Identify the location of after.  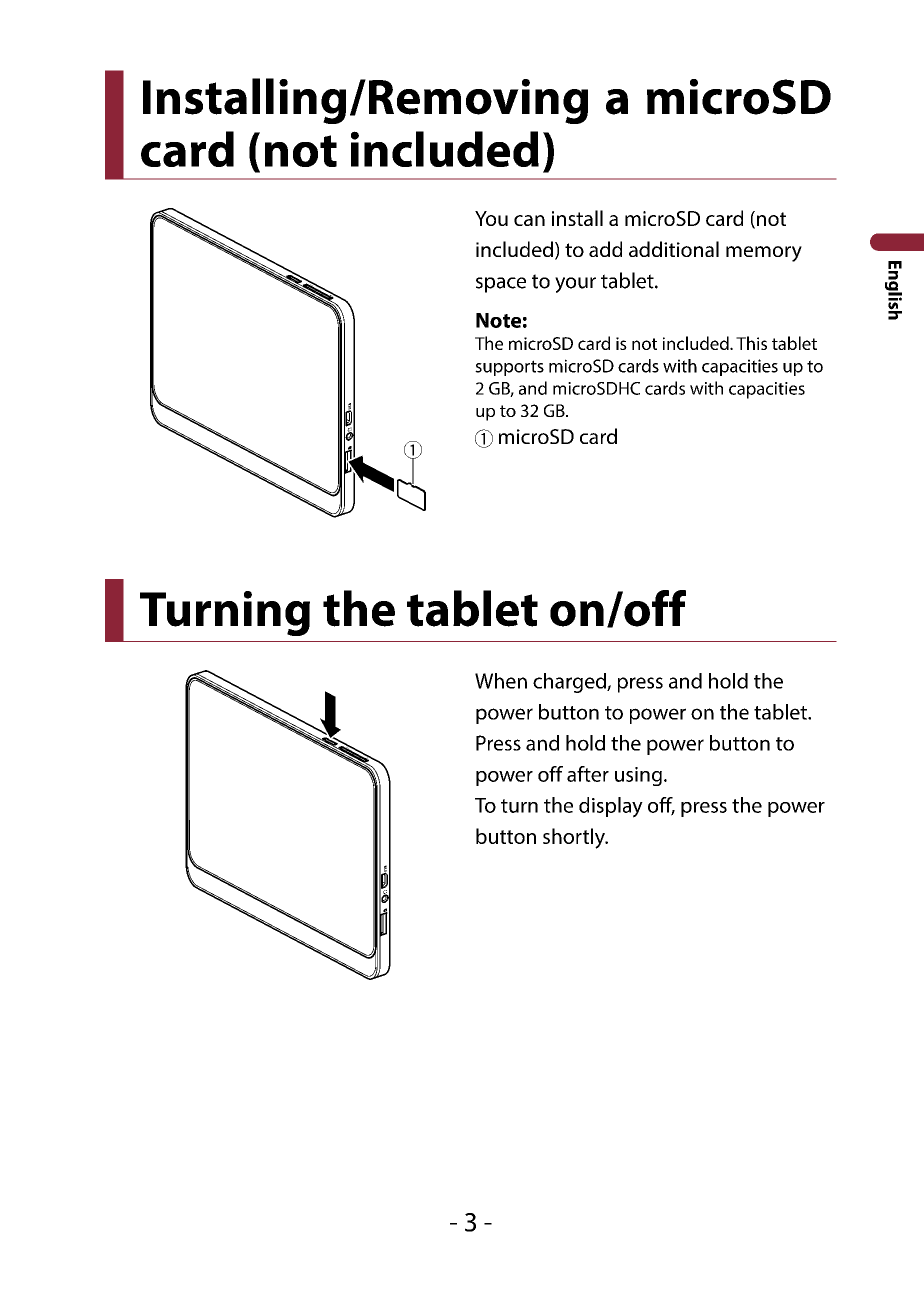
(588, 774).
